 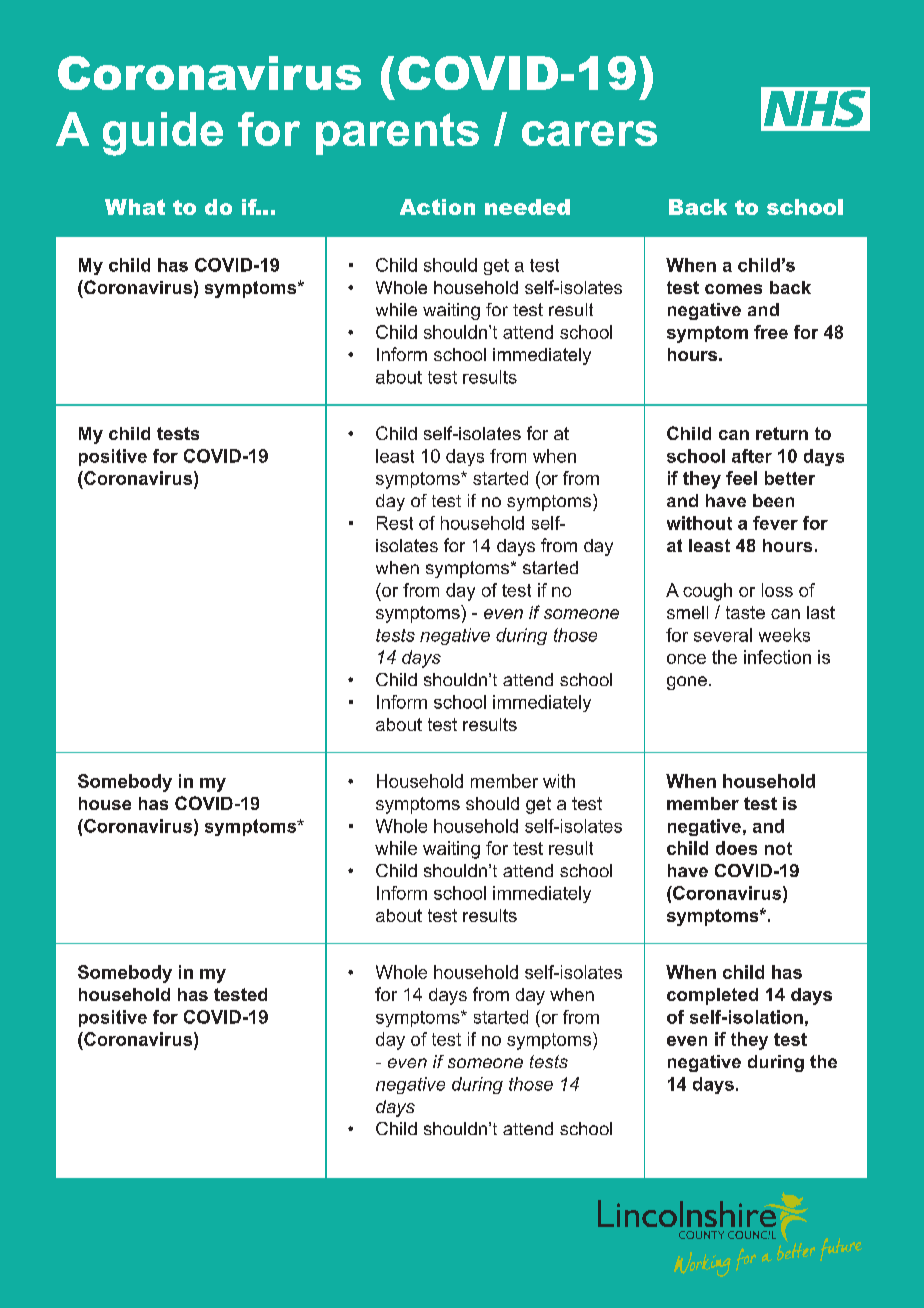 I want to click on What, so click(x=135, y=207).
